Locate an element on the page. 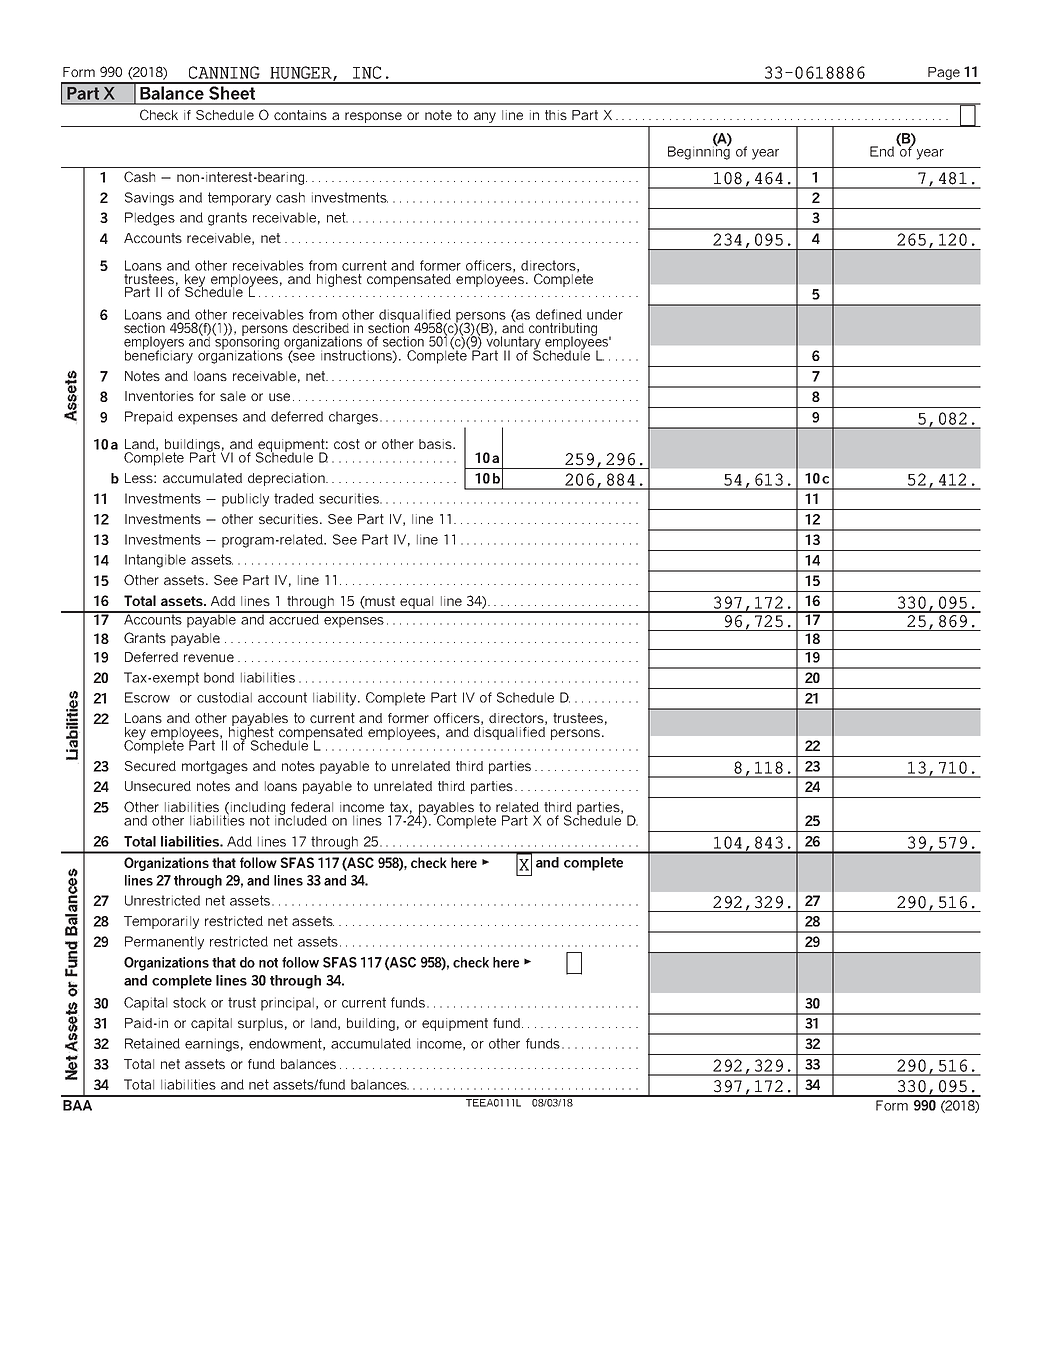 The height and width of the page is (1349, 1042). described is located at coordinates (321, 328).
